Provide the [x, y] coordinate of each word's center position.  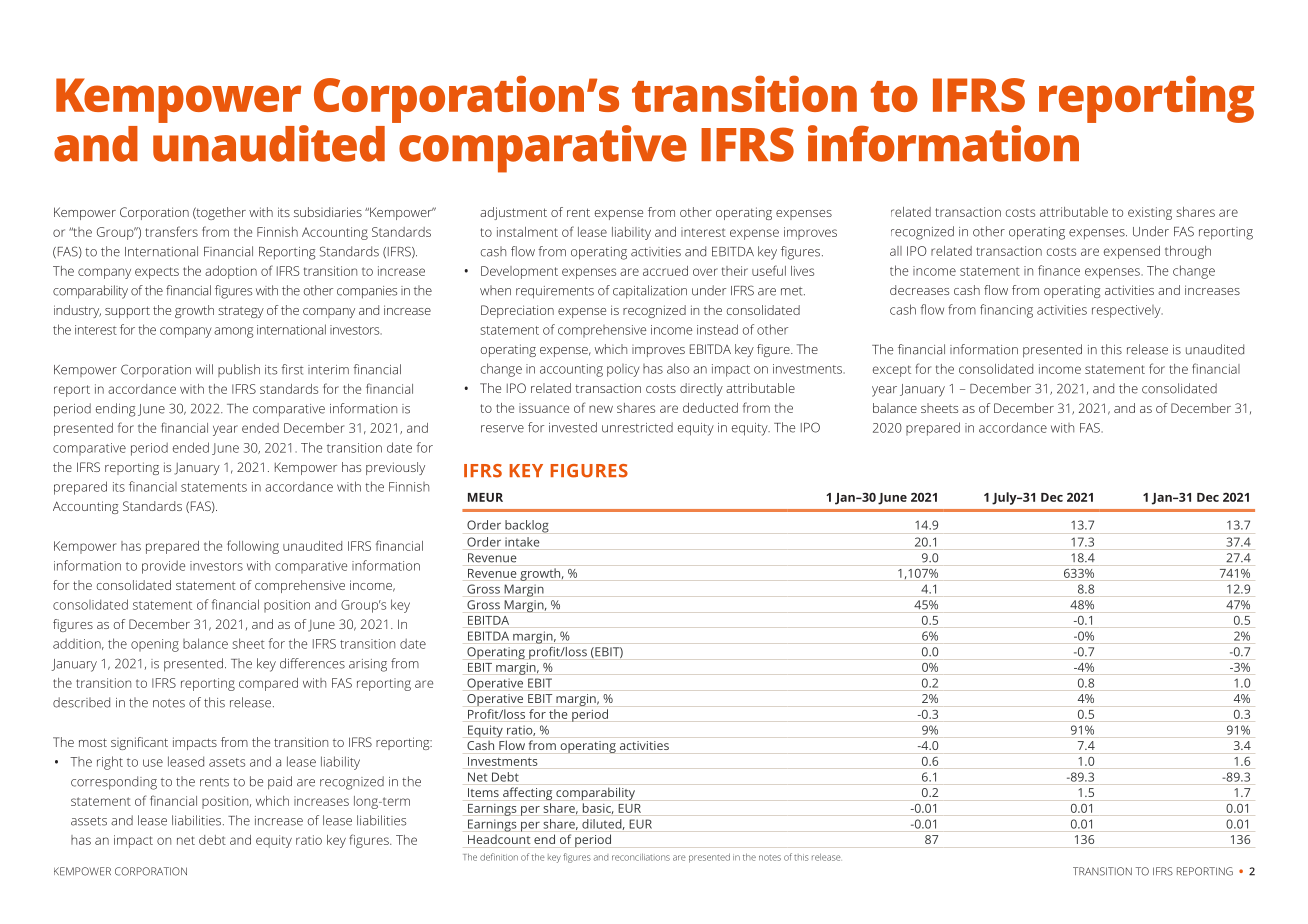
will [204, 369]
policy [623, 370]
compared [268, 684]
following [253, 547]
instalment [527, 232]
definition [499, 857]
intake [522, 542]
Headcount [499, 839]
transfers [171, 231]
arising [368, 665]
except [892, 371]
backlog [527, 526]
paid [280, 783]
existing [1150, 213]
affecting [527, 793]
